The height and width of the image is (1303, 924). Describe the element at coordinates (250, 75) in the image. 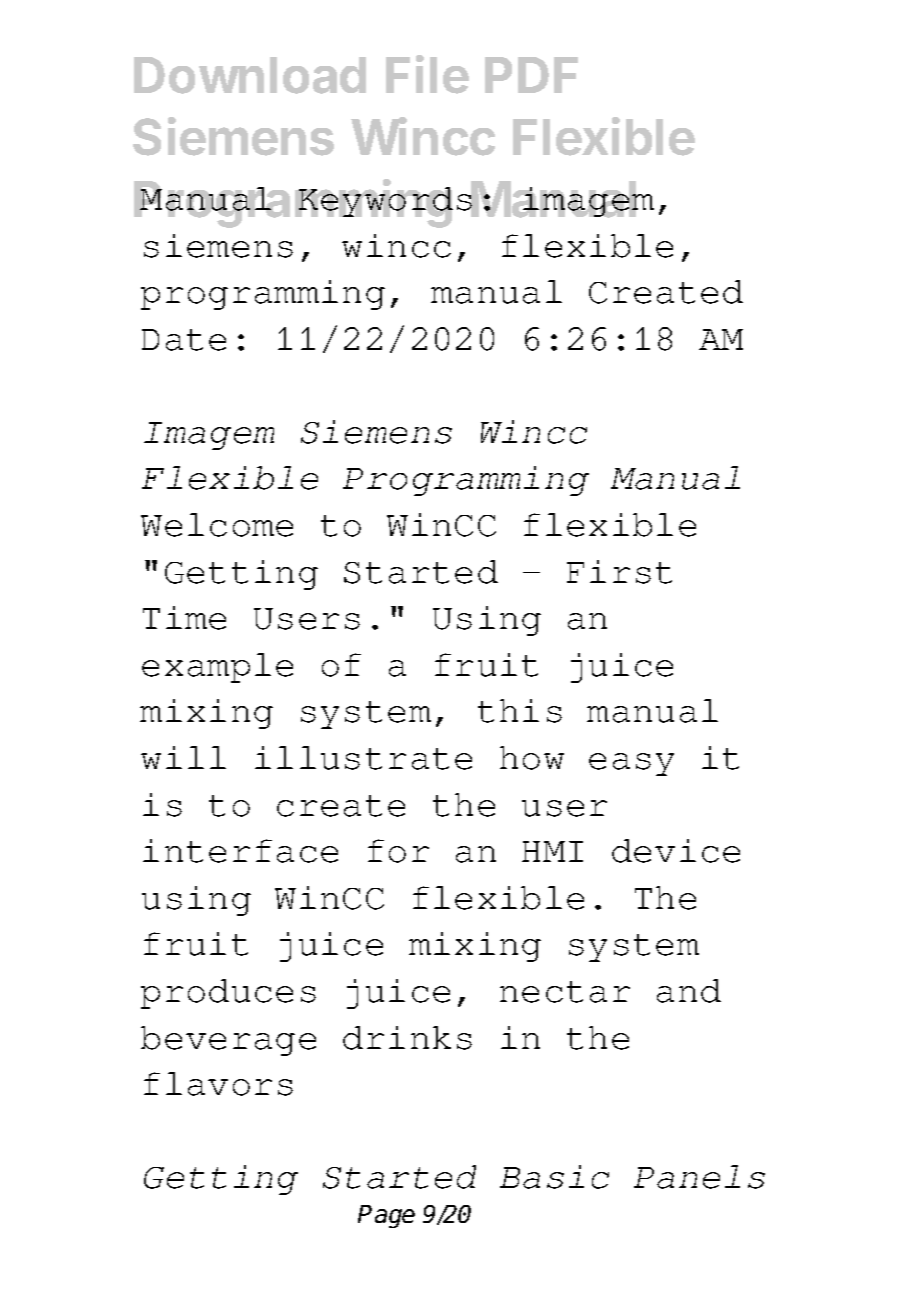

I see `Download` at that location.
